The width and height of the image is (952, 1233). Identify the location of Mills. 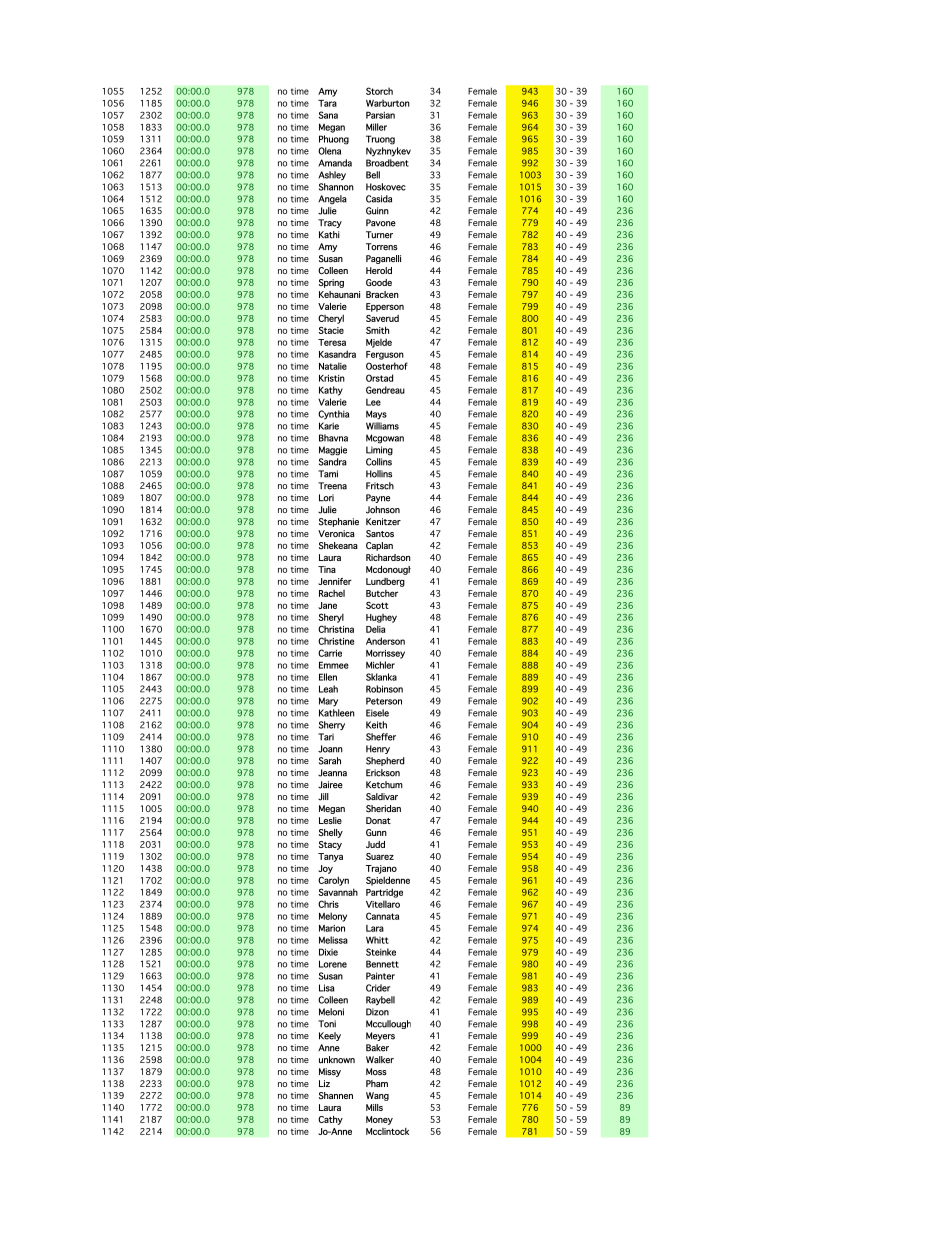
(374, 1107).
